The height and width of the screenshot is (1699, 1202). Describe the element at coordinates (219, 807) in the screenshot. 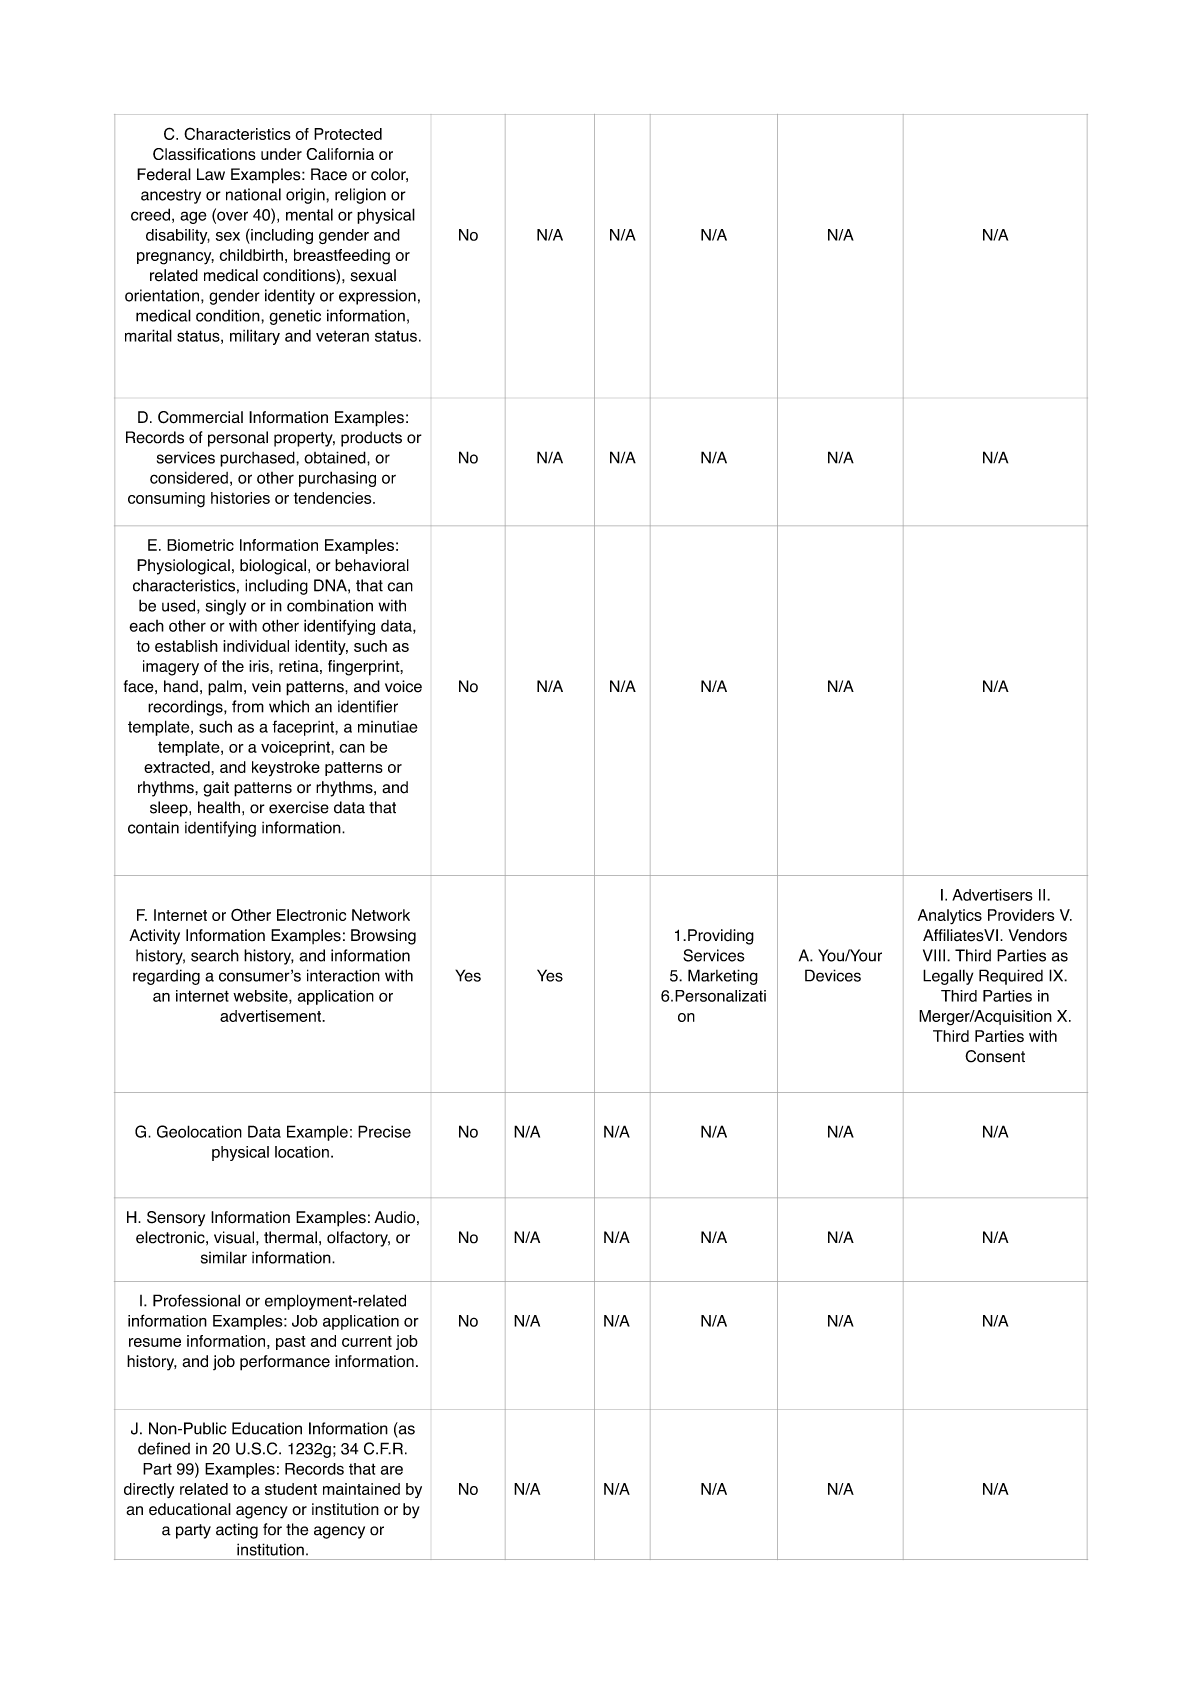

I see `health` at that location.
